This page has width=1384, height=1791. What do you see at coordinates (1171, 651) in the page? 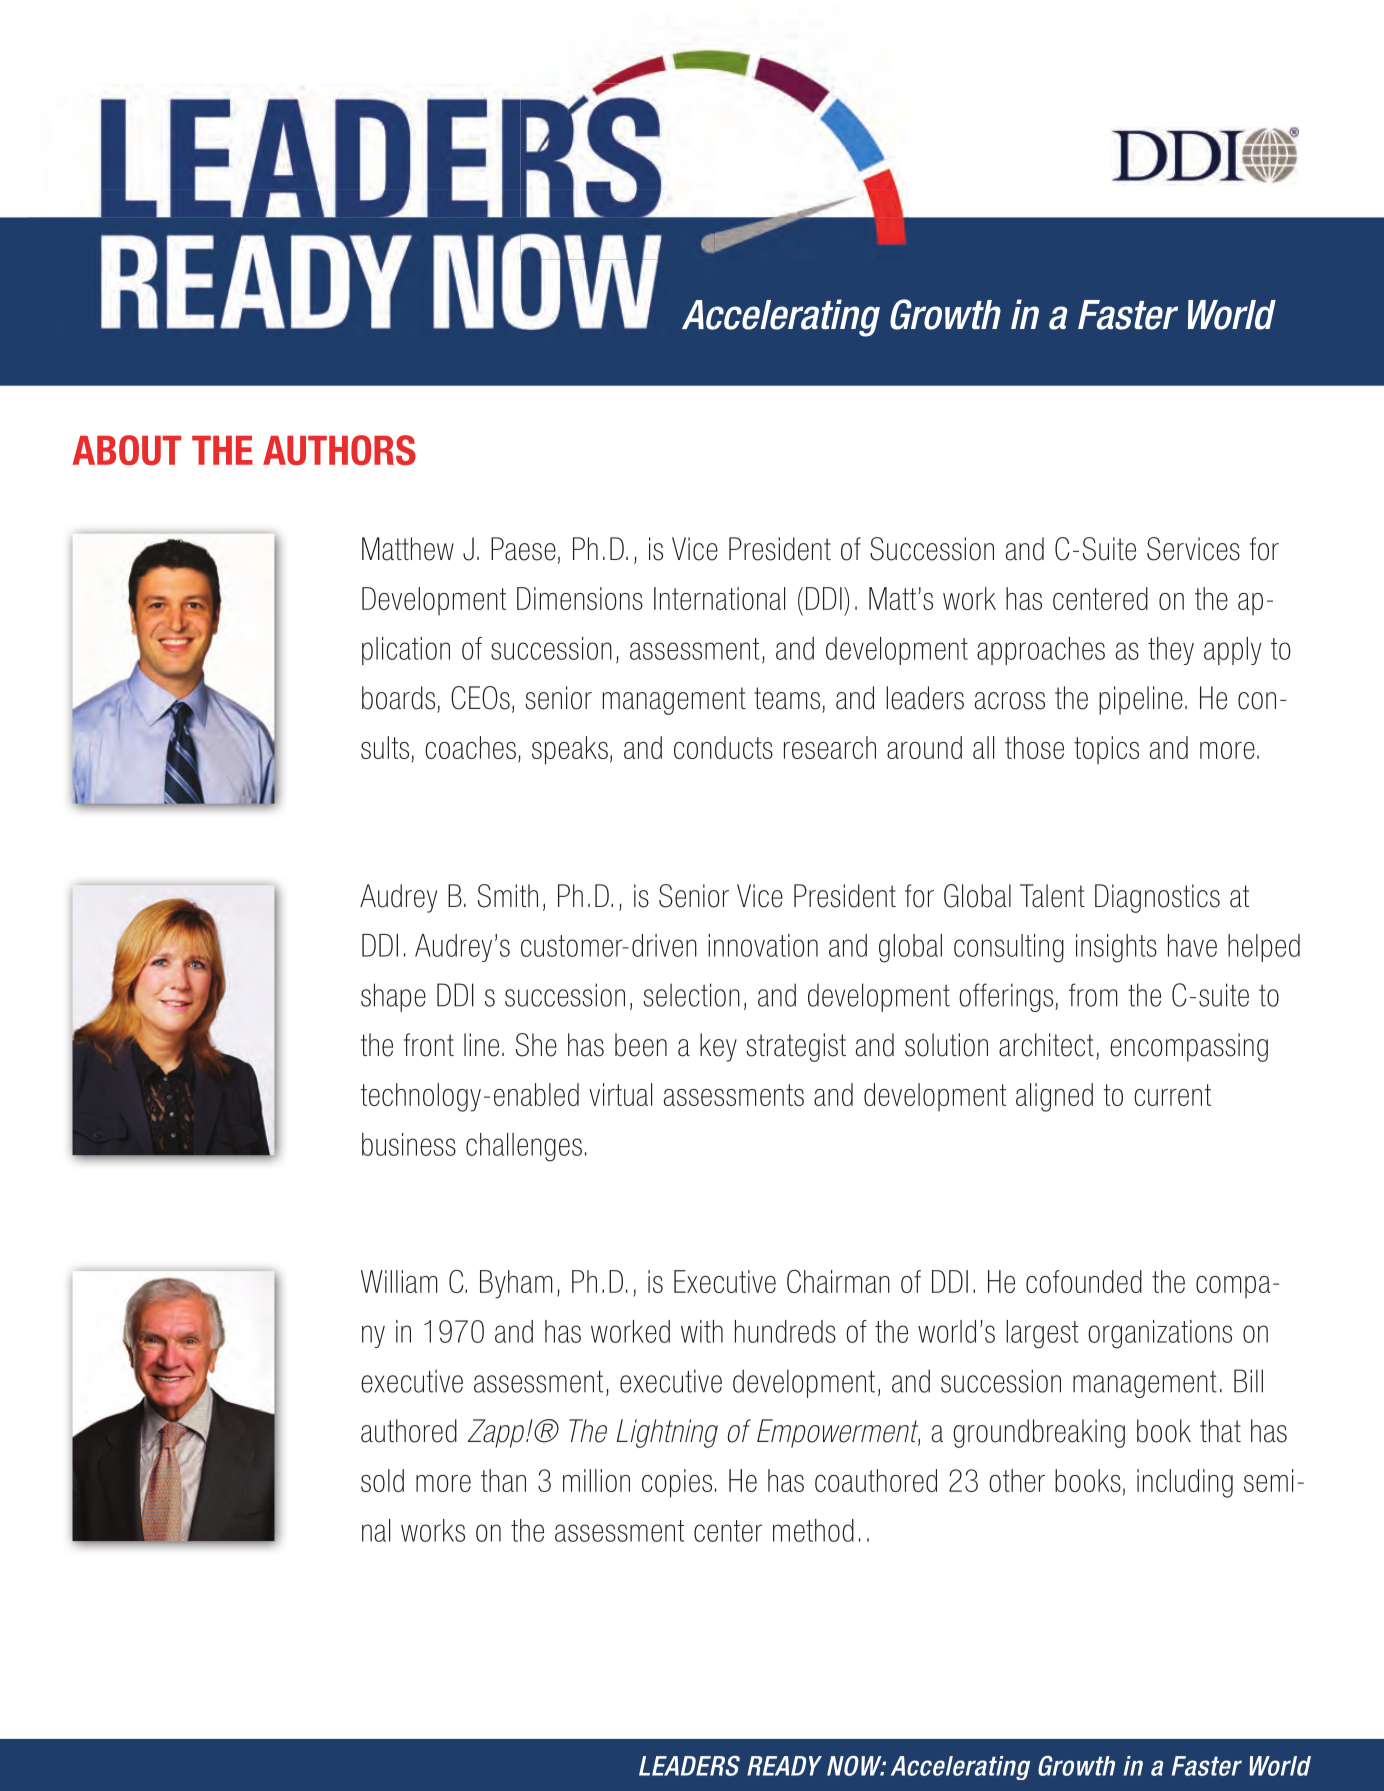
I see `they` at bounding box center [1171, 651].
